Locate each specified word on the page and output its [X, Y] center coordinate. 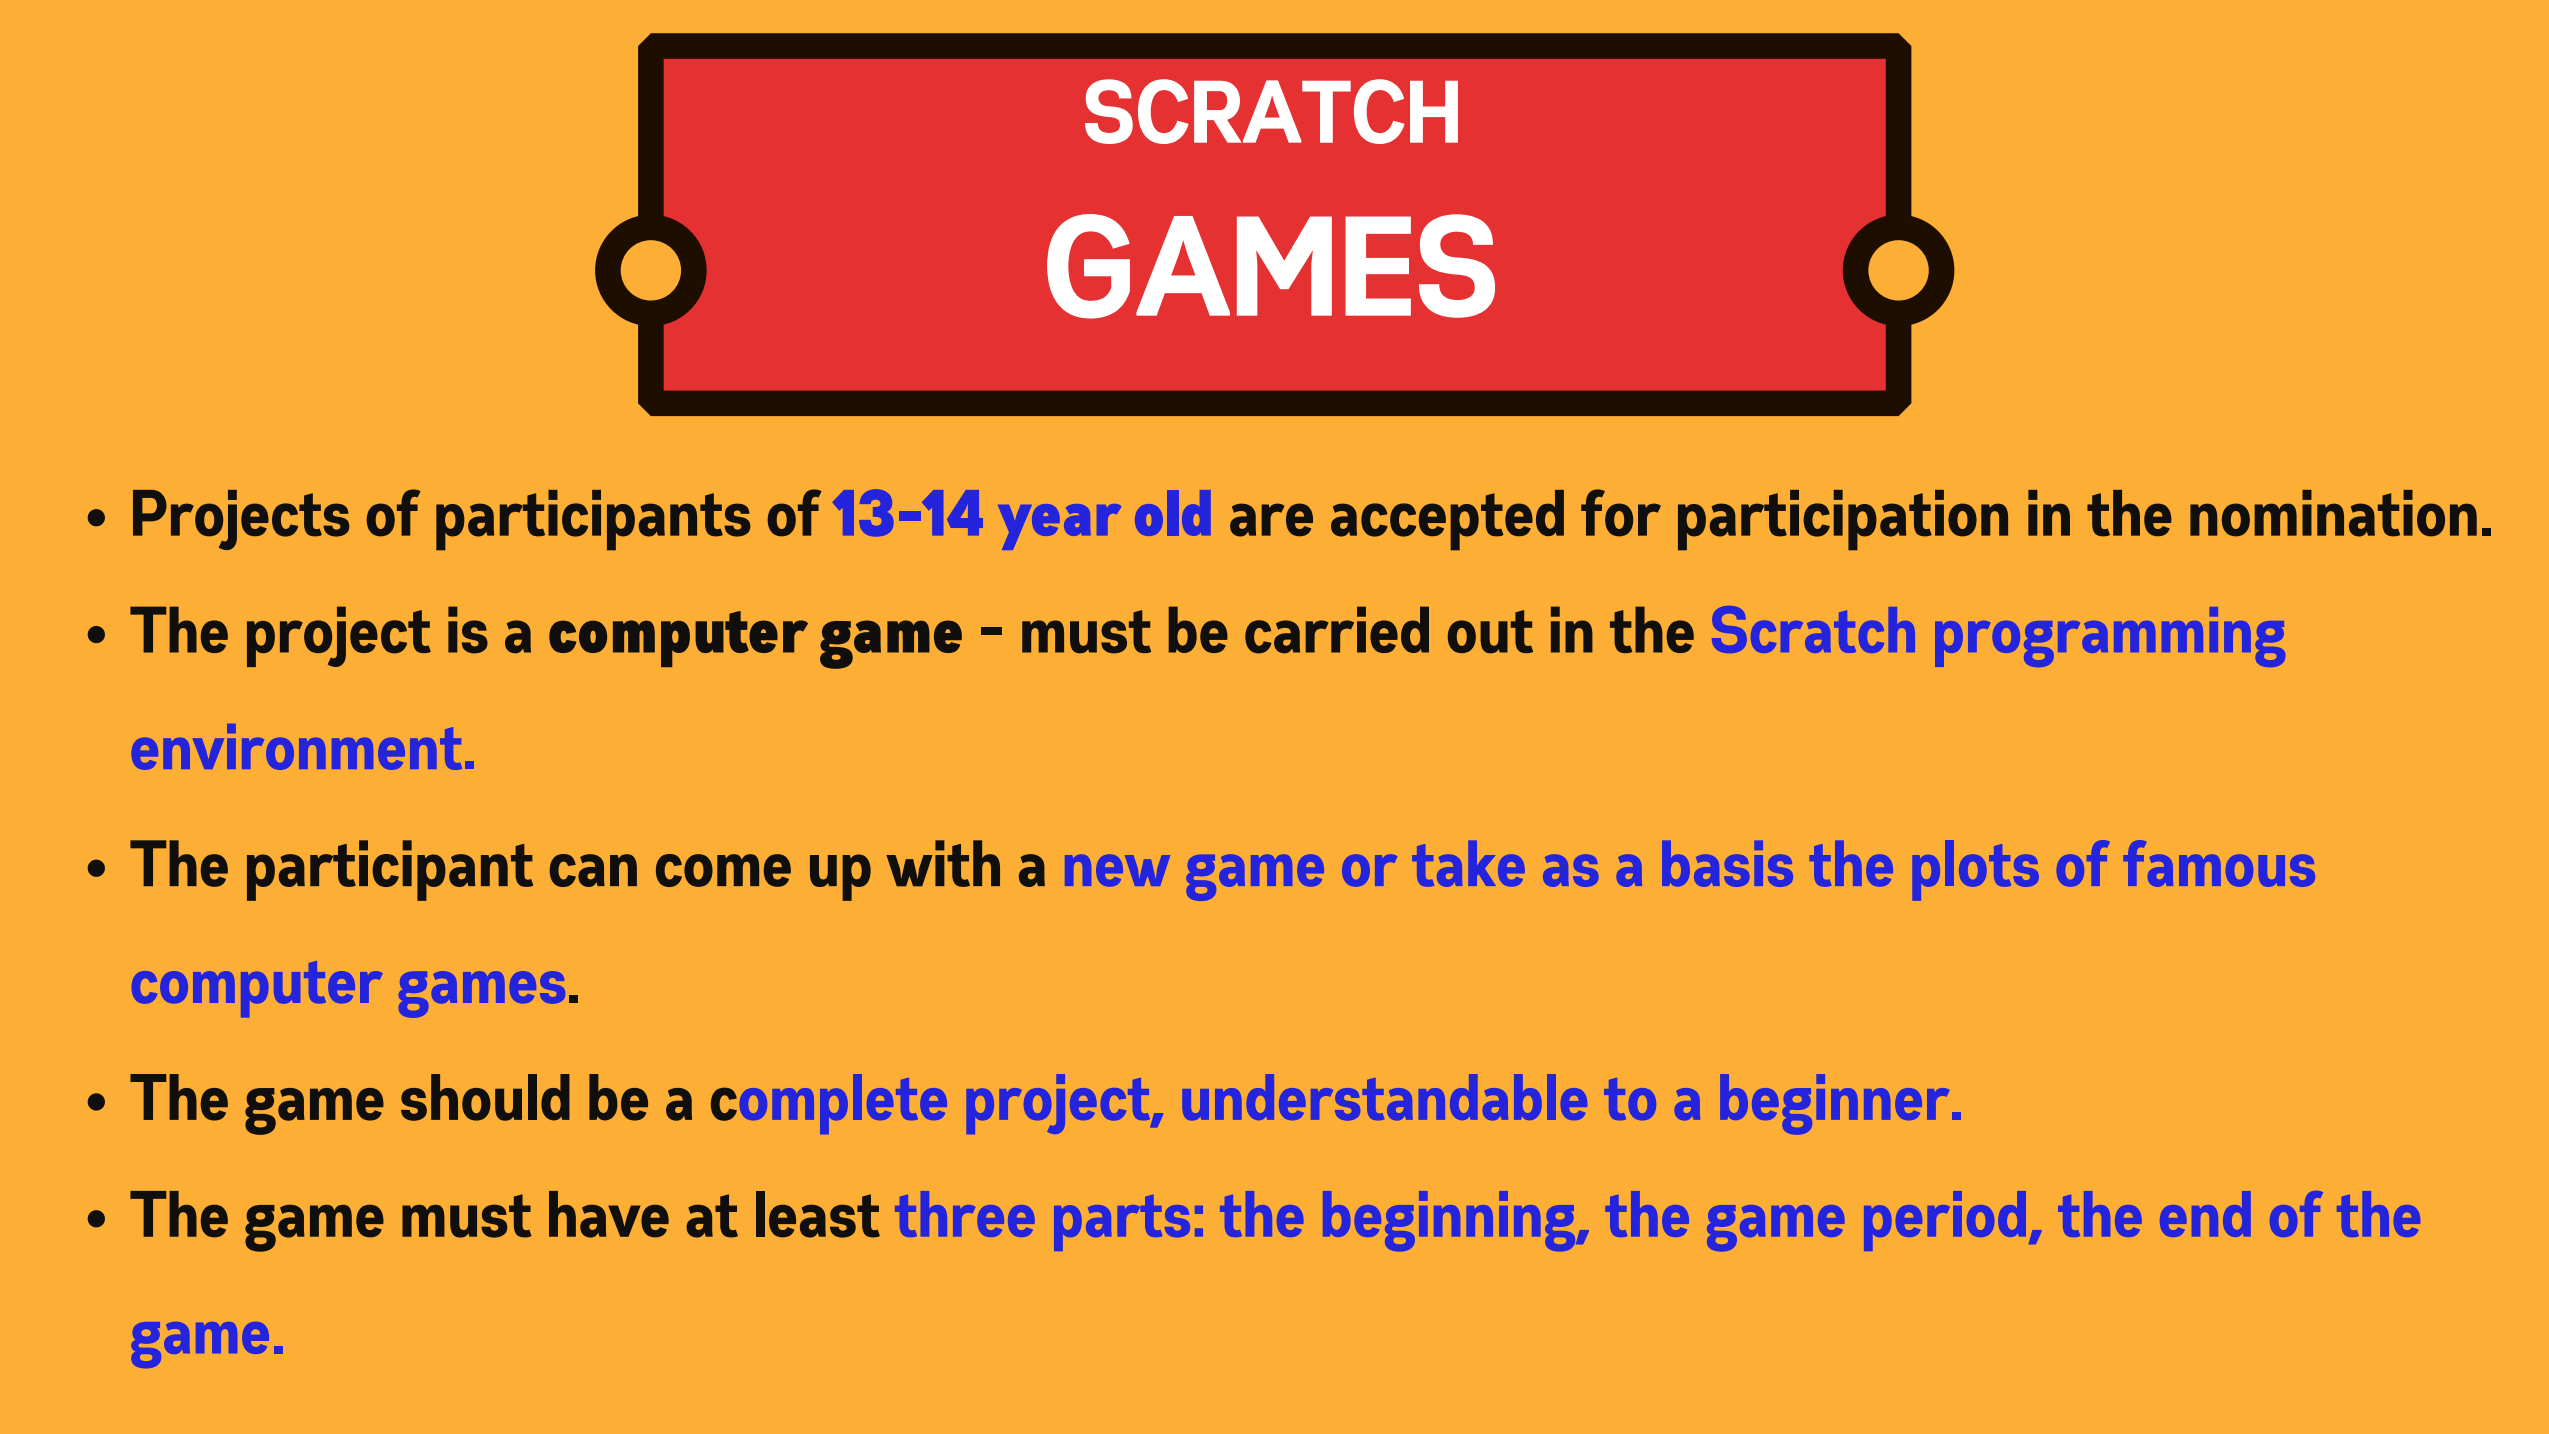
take [1468, 864]
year [1059, 527]
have [609, 1214]
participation [1843, 520]
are [1271, 520]
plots [1976, 870]
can [593, 870]
